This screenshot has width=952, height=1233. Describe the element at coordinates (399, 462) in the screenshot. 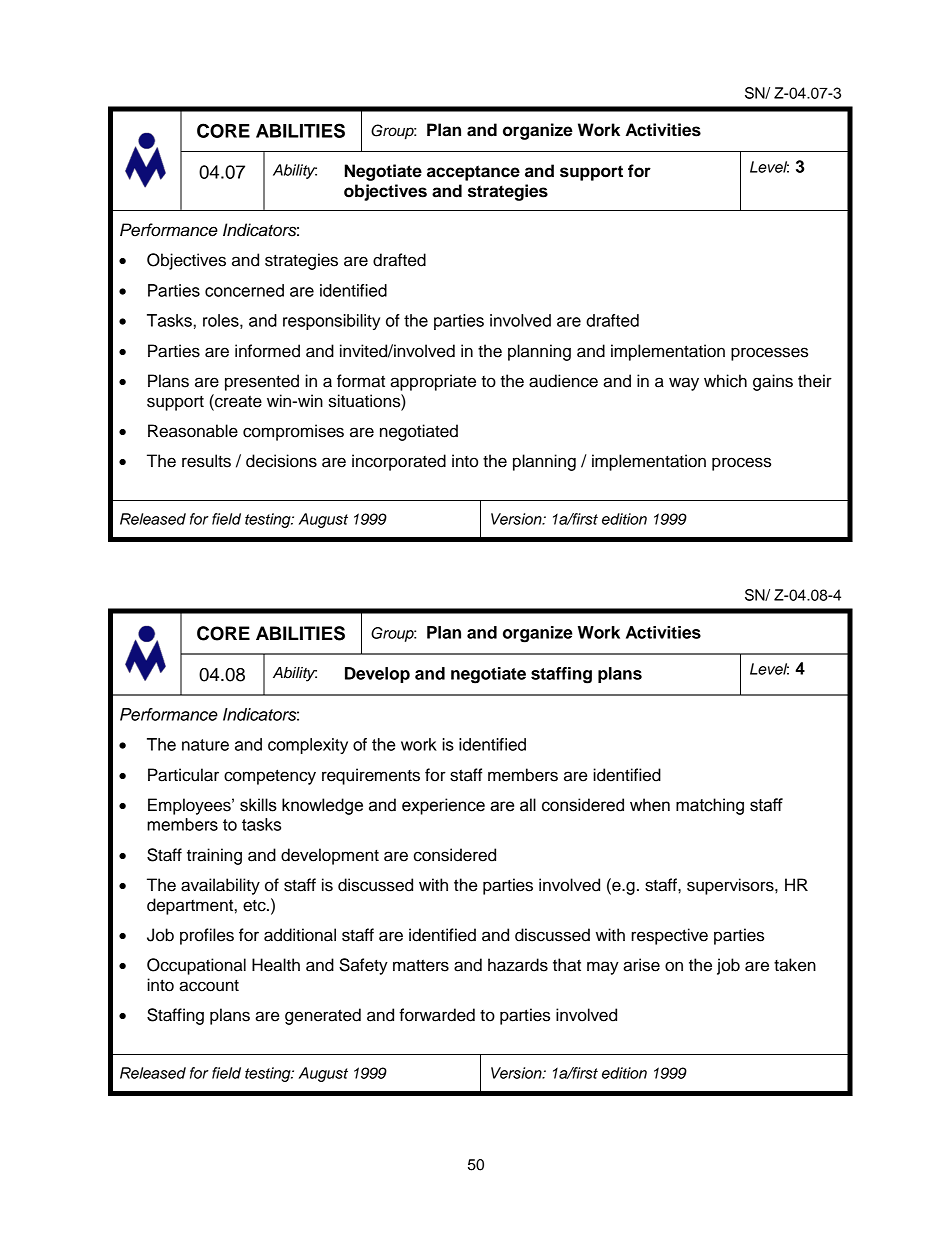

I see `incorporated` at that location.
